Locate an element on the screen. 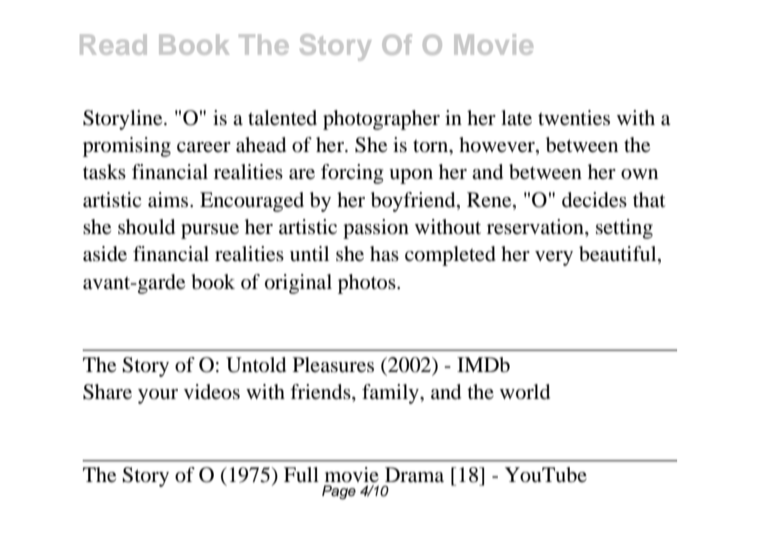 The height and width of the screenshot is (543, 765). very is located at coordinates (554, 258).
